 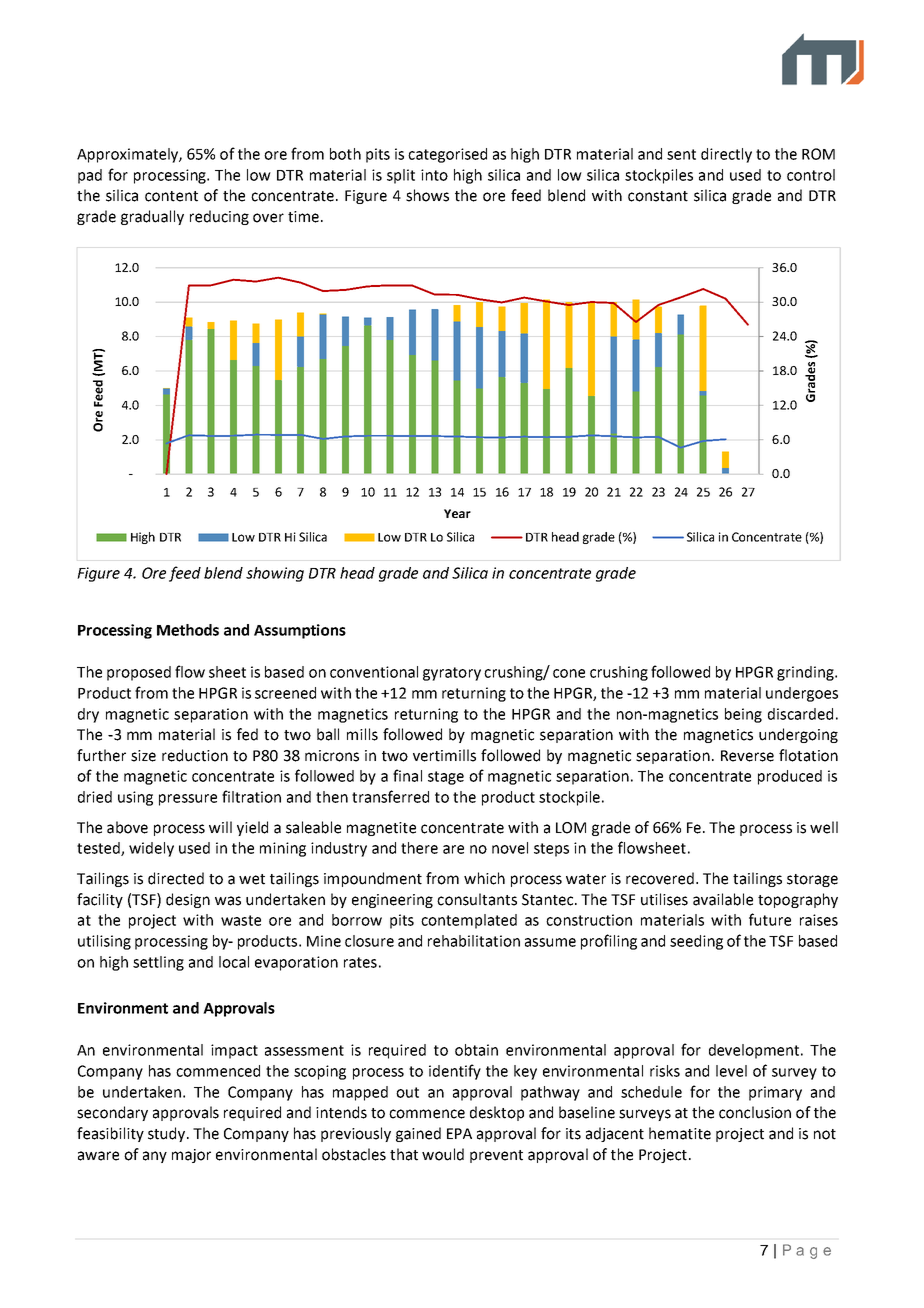 What do you see at coordinates (168, 1134) in the document?
I see `study` at bounding box center [168, 1134].
